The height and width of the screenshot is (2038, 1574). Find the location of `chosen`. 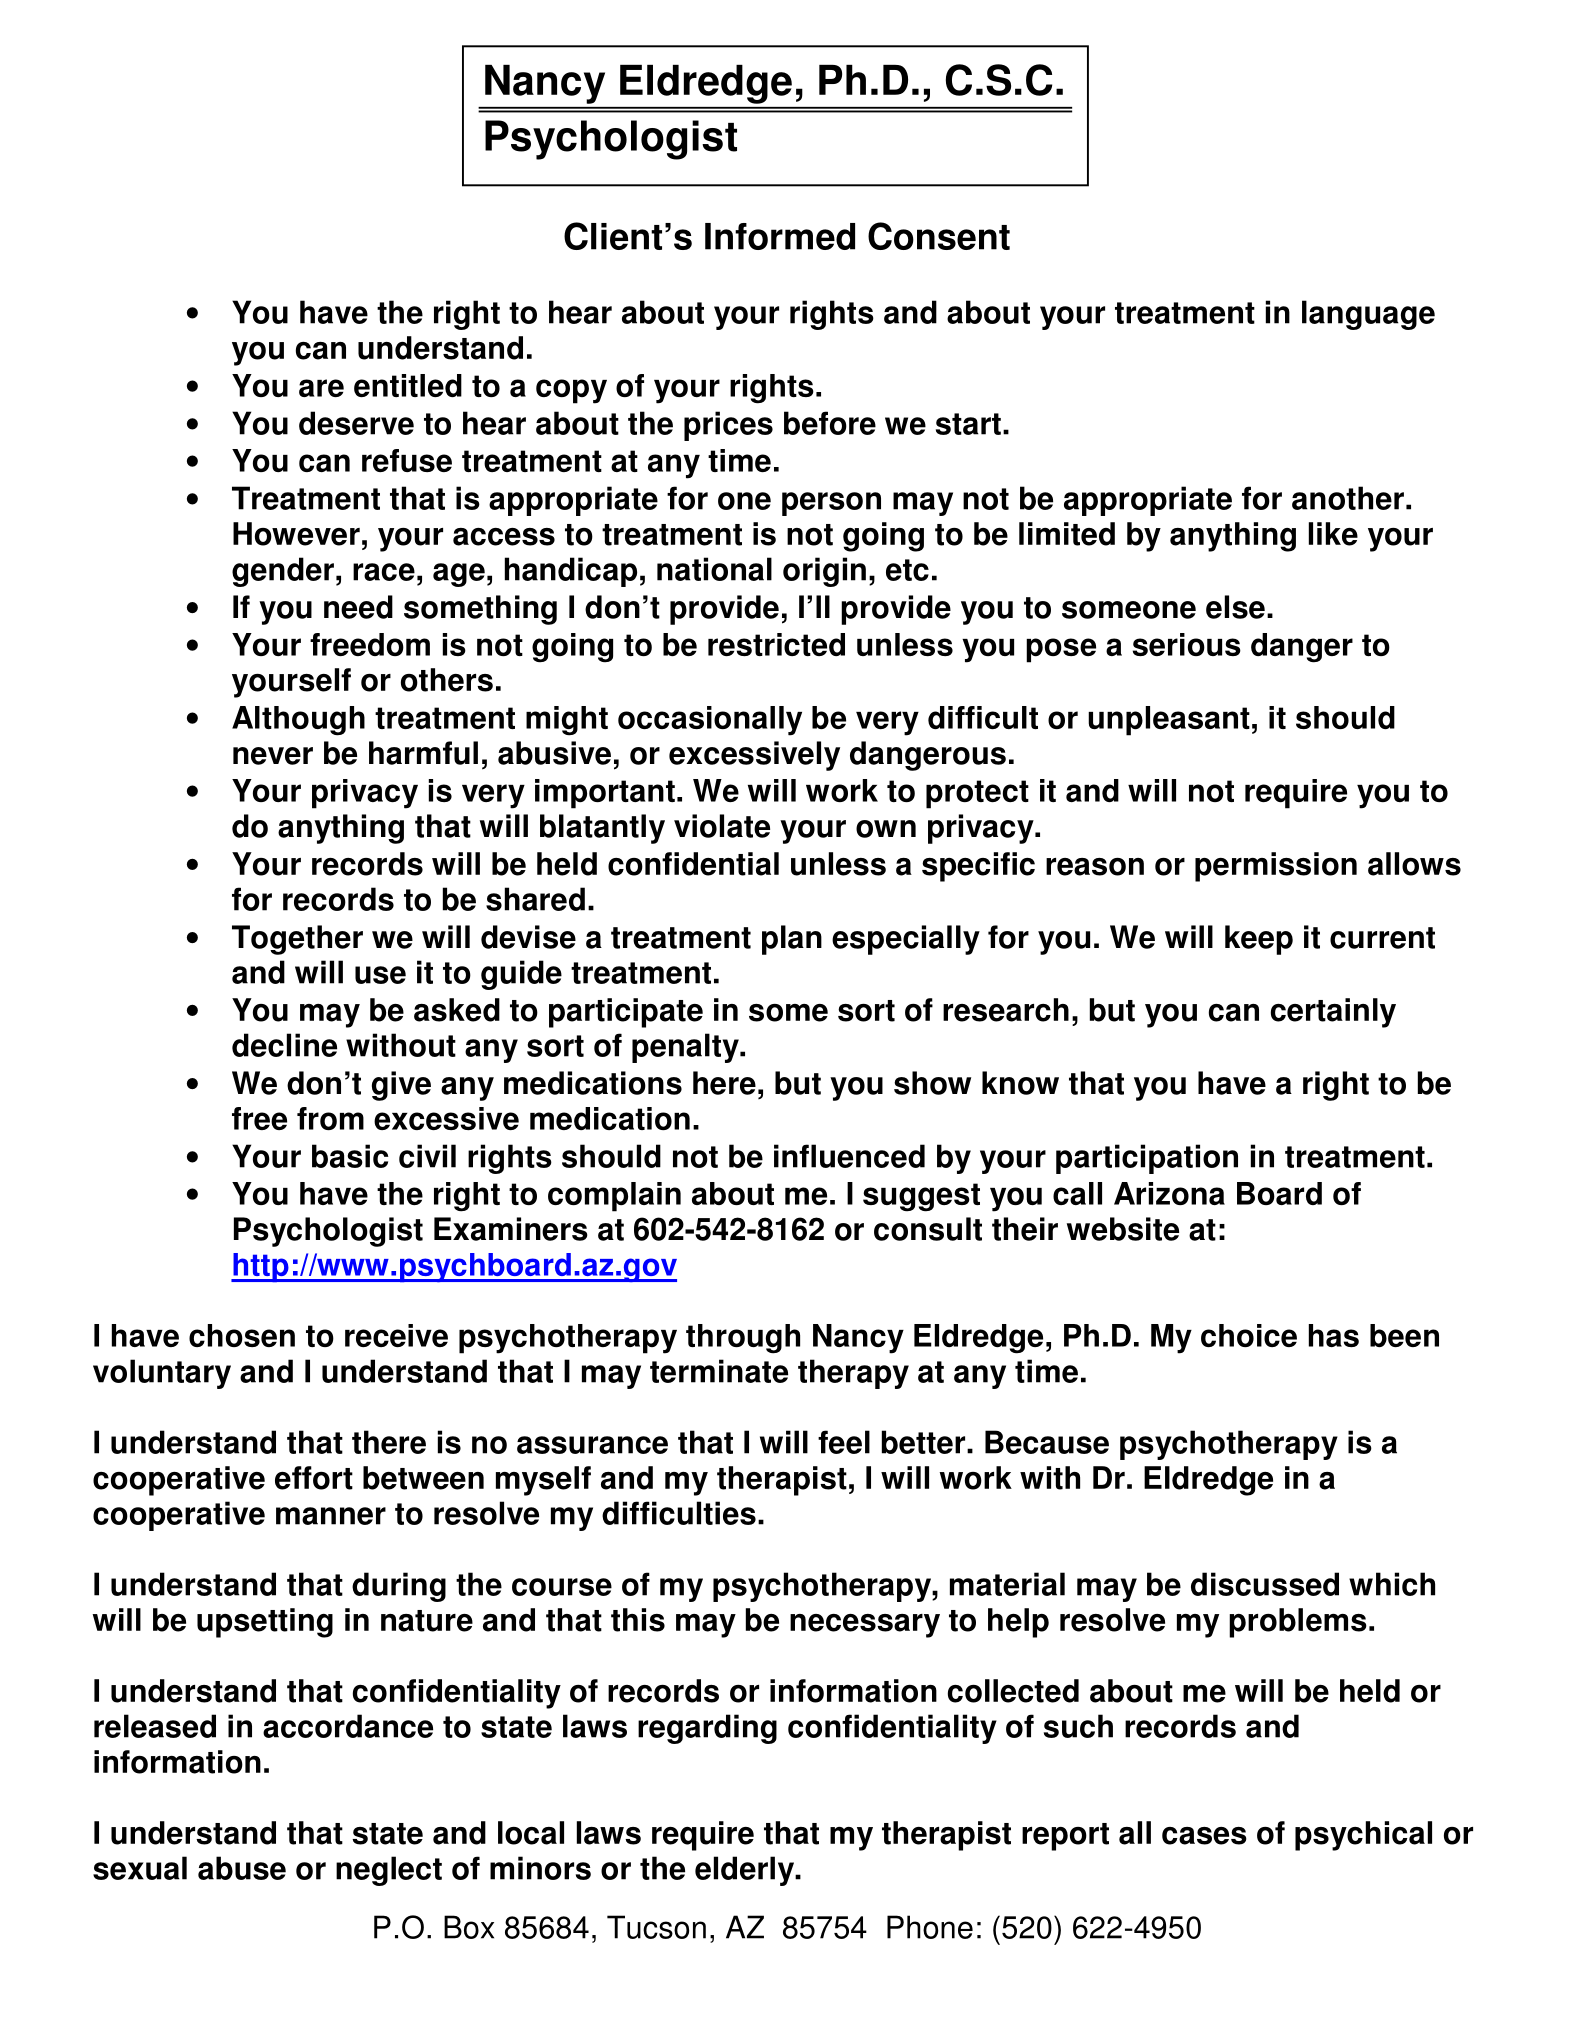

chosen is located at coordinates (242, 1335).
